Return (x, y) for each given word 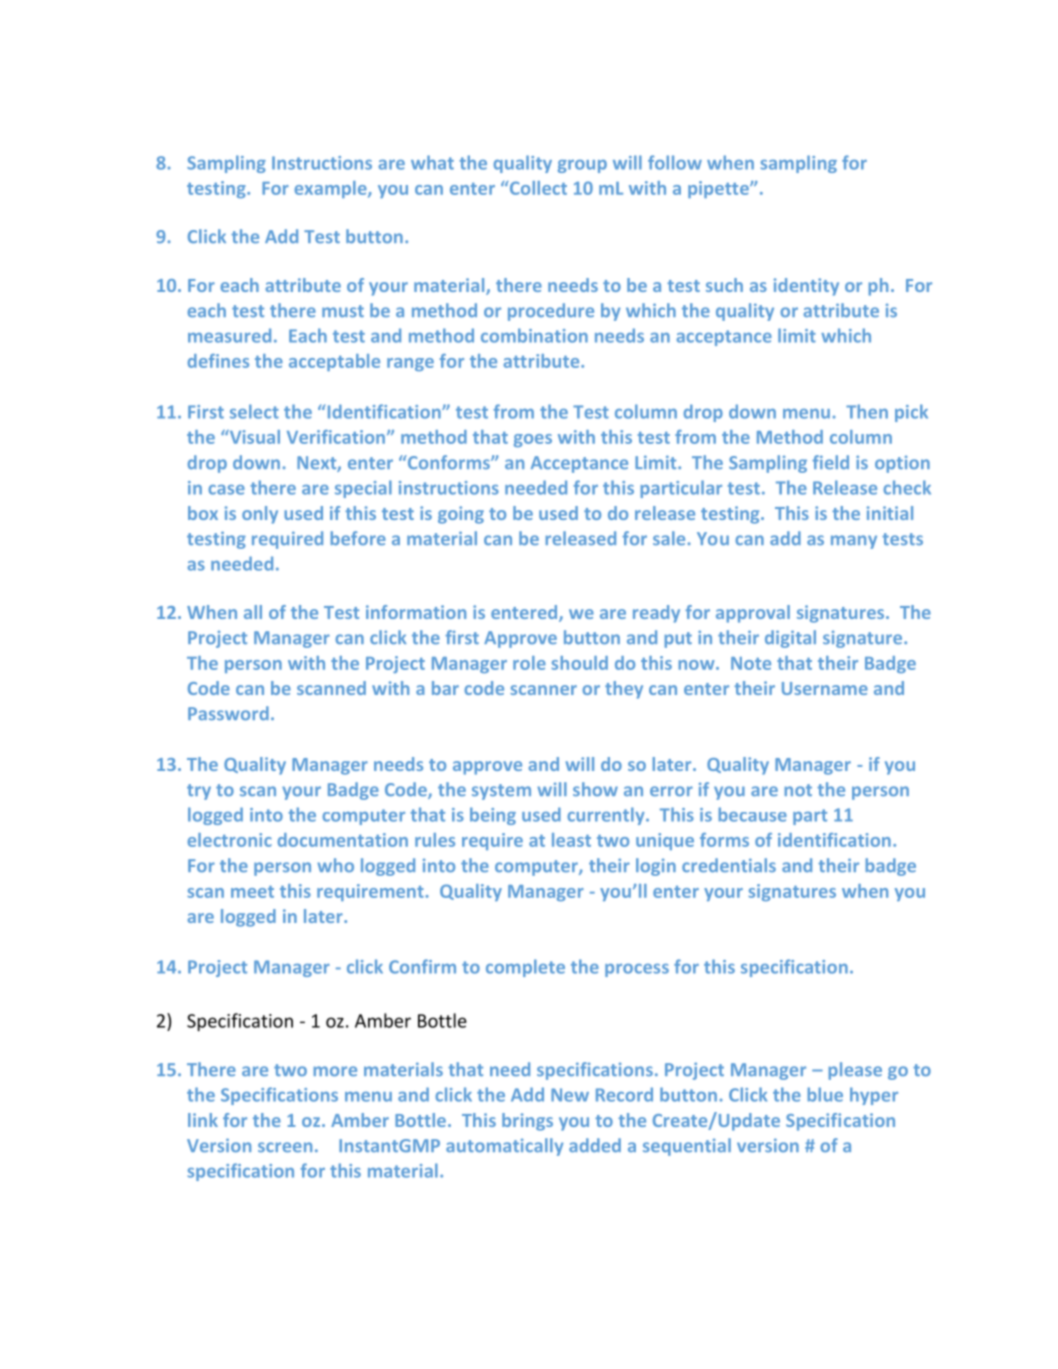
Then (867, 411)
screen (285, 1147)
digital (790, 639)
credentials (729, 865)
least (571, 840)
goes (533, 440)
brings (527, 1122)
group (582, 166)
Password (228, 713)
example (332, 189)
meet (252, 892)
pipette (719, 189)
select (254, 411)
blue (825, 1094)
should (579, 663)
